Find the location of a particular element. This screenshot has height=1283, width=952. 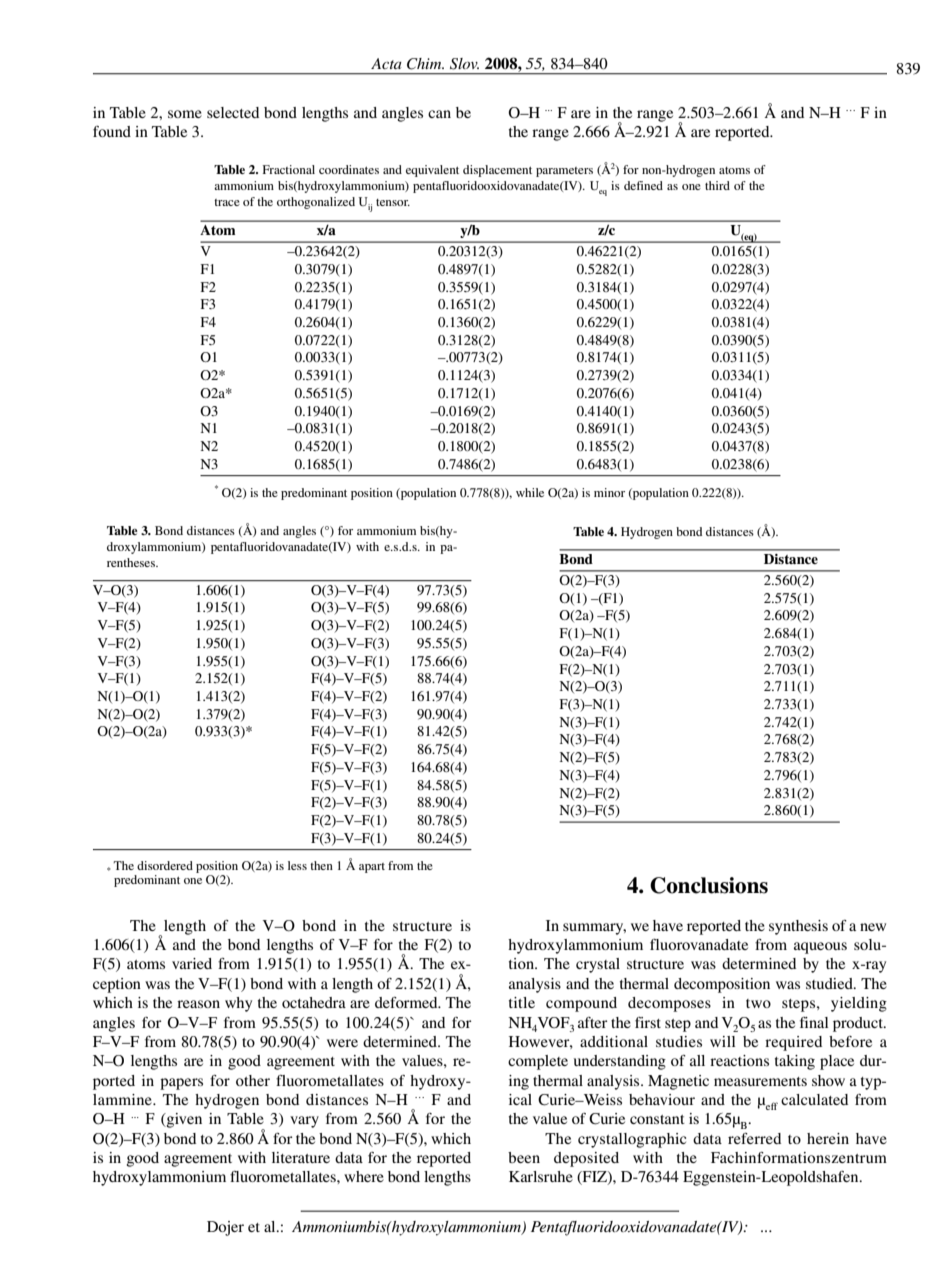

papers is located at coordinates (181, 1084).
